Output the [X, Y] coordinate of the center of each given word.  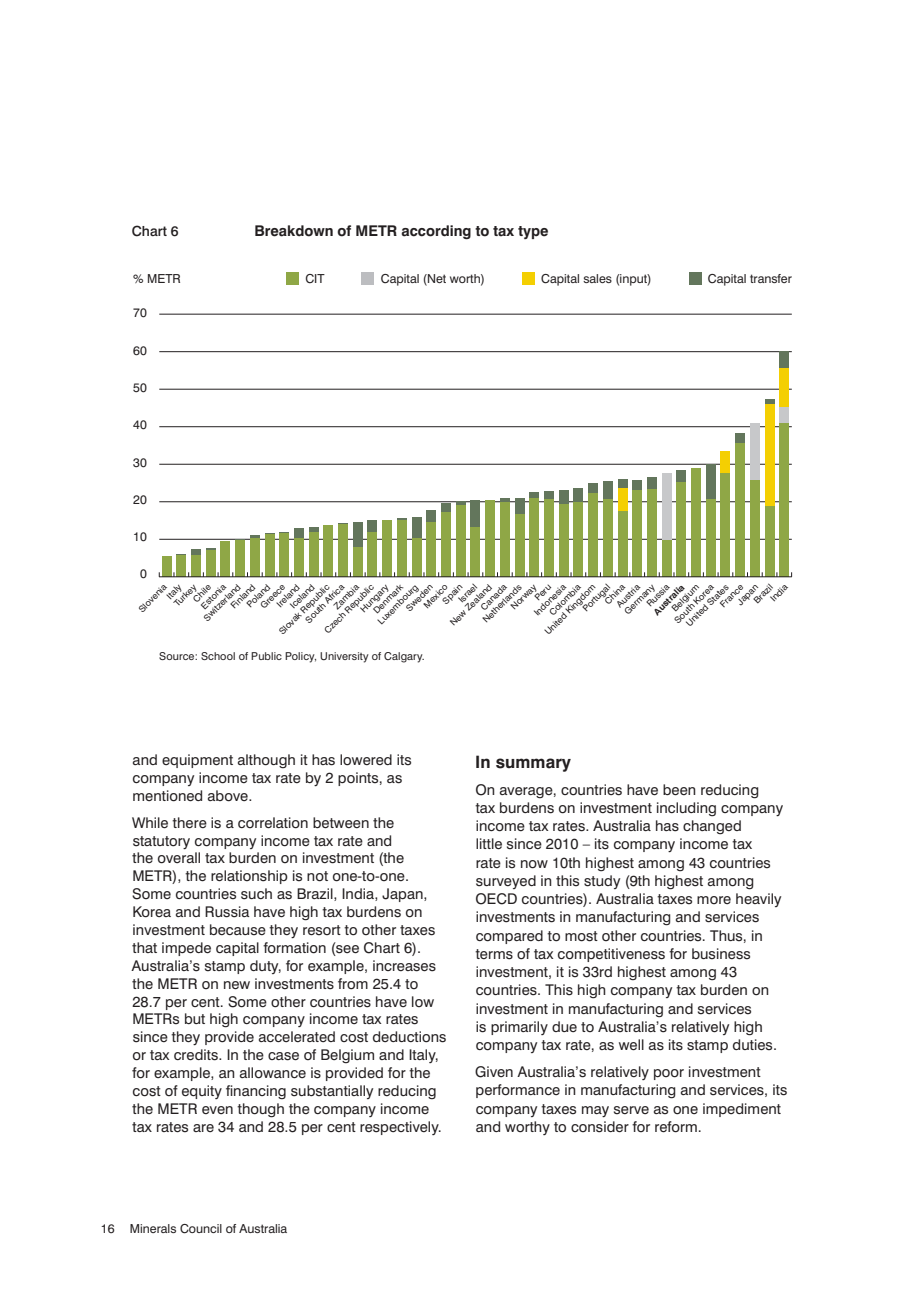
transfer [771, 278]
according [436, 232]
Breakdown [294, 231]
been [679, 790]
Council [201, 1229]
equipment [197, 761]
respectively [400, 1128]
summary [533, 765]
